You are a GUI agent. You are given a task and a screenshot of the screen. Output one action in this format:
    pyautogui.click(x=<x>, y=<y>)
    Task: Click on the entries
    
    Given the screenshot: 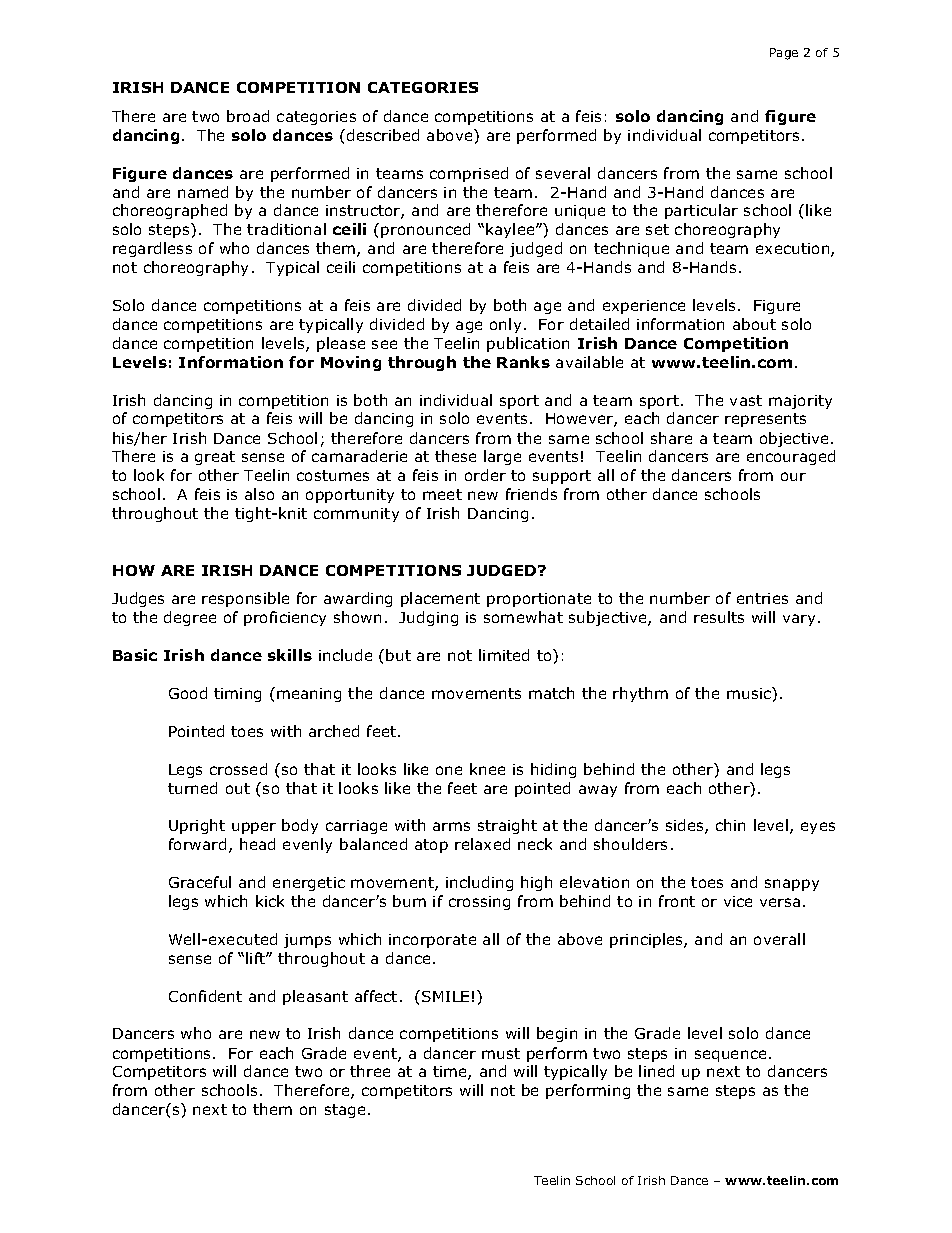 What is the action you would take?
    pyautogui.click(x=762, y=598)
